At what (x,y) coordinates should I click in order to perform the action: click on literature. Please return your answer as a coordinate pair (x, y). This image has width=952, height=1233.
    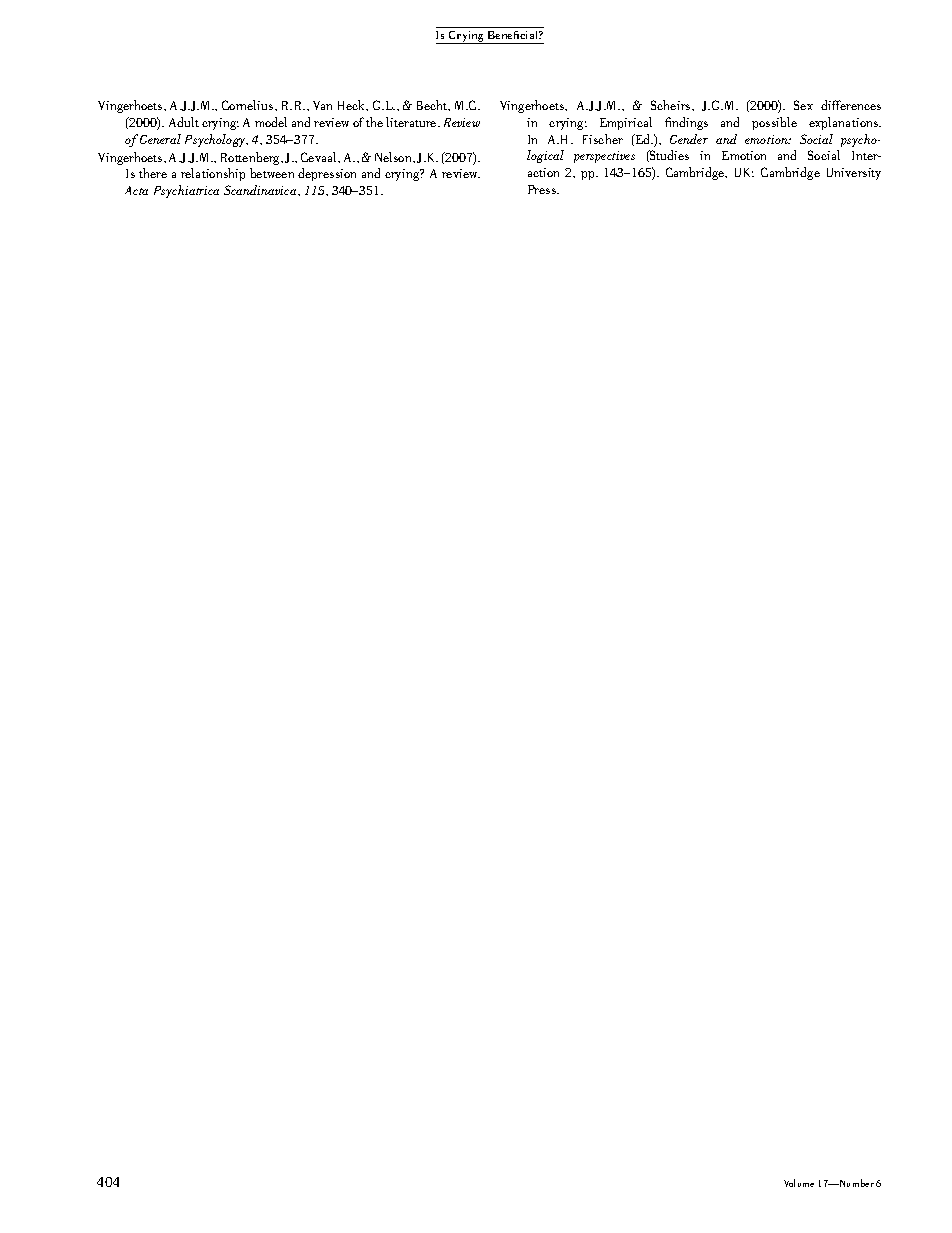
    Looking at the image, I should click on (412, 122).
